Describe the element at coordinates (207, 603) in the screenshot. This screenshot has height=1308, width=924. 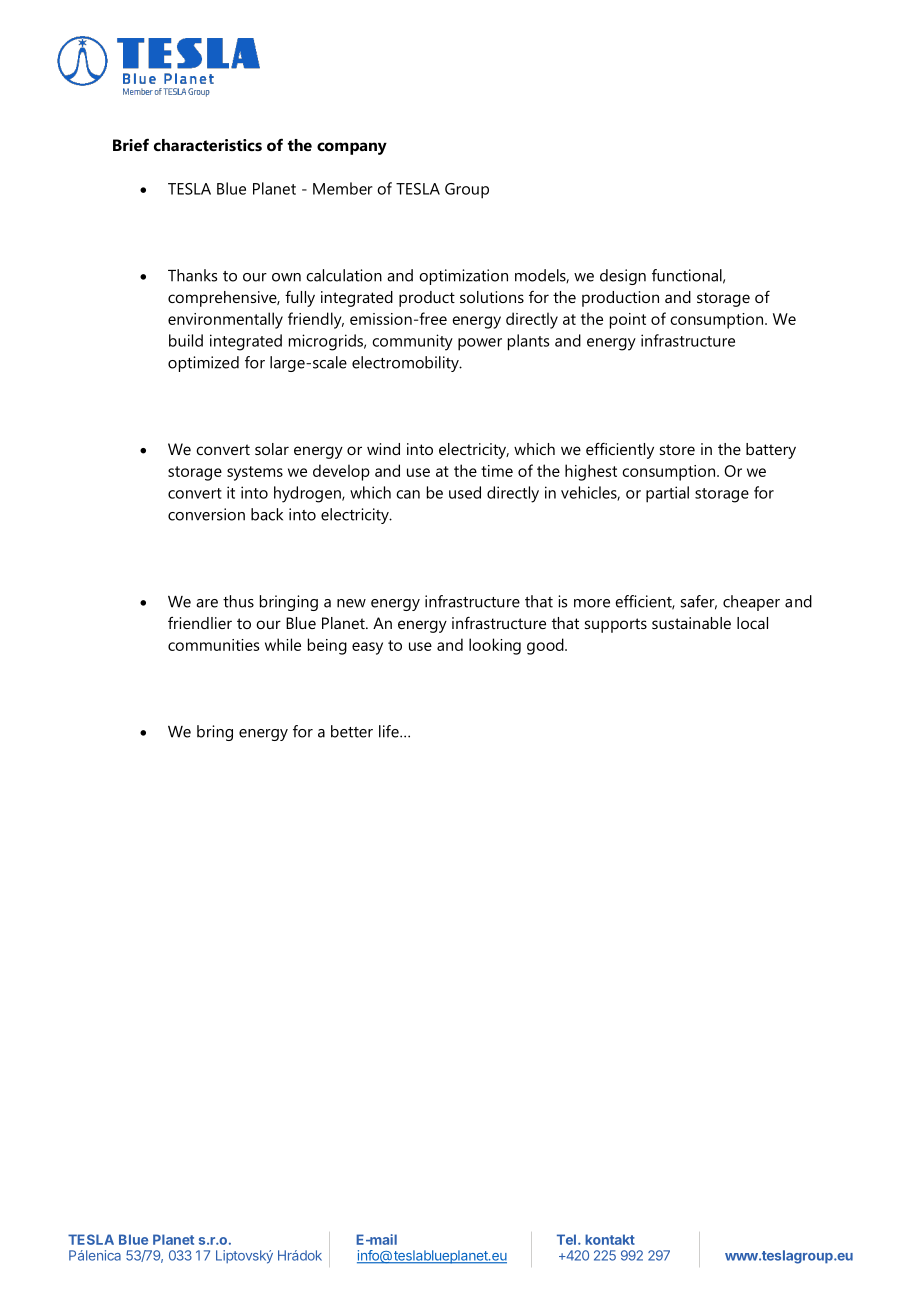
I see `are` at that location.
